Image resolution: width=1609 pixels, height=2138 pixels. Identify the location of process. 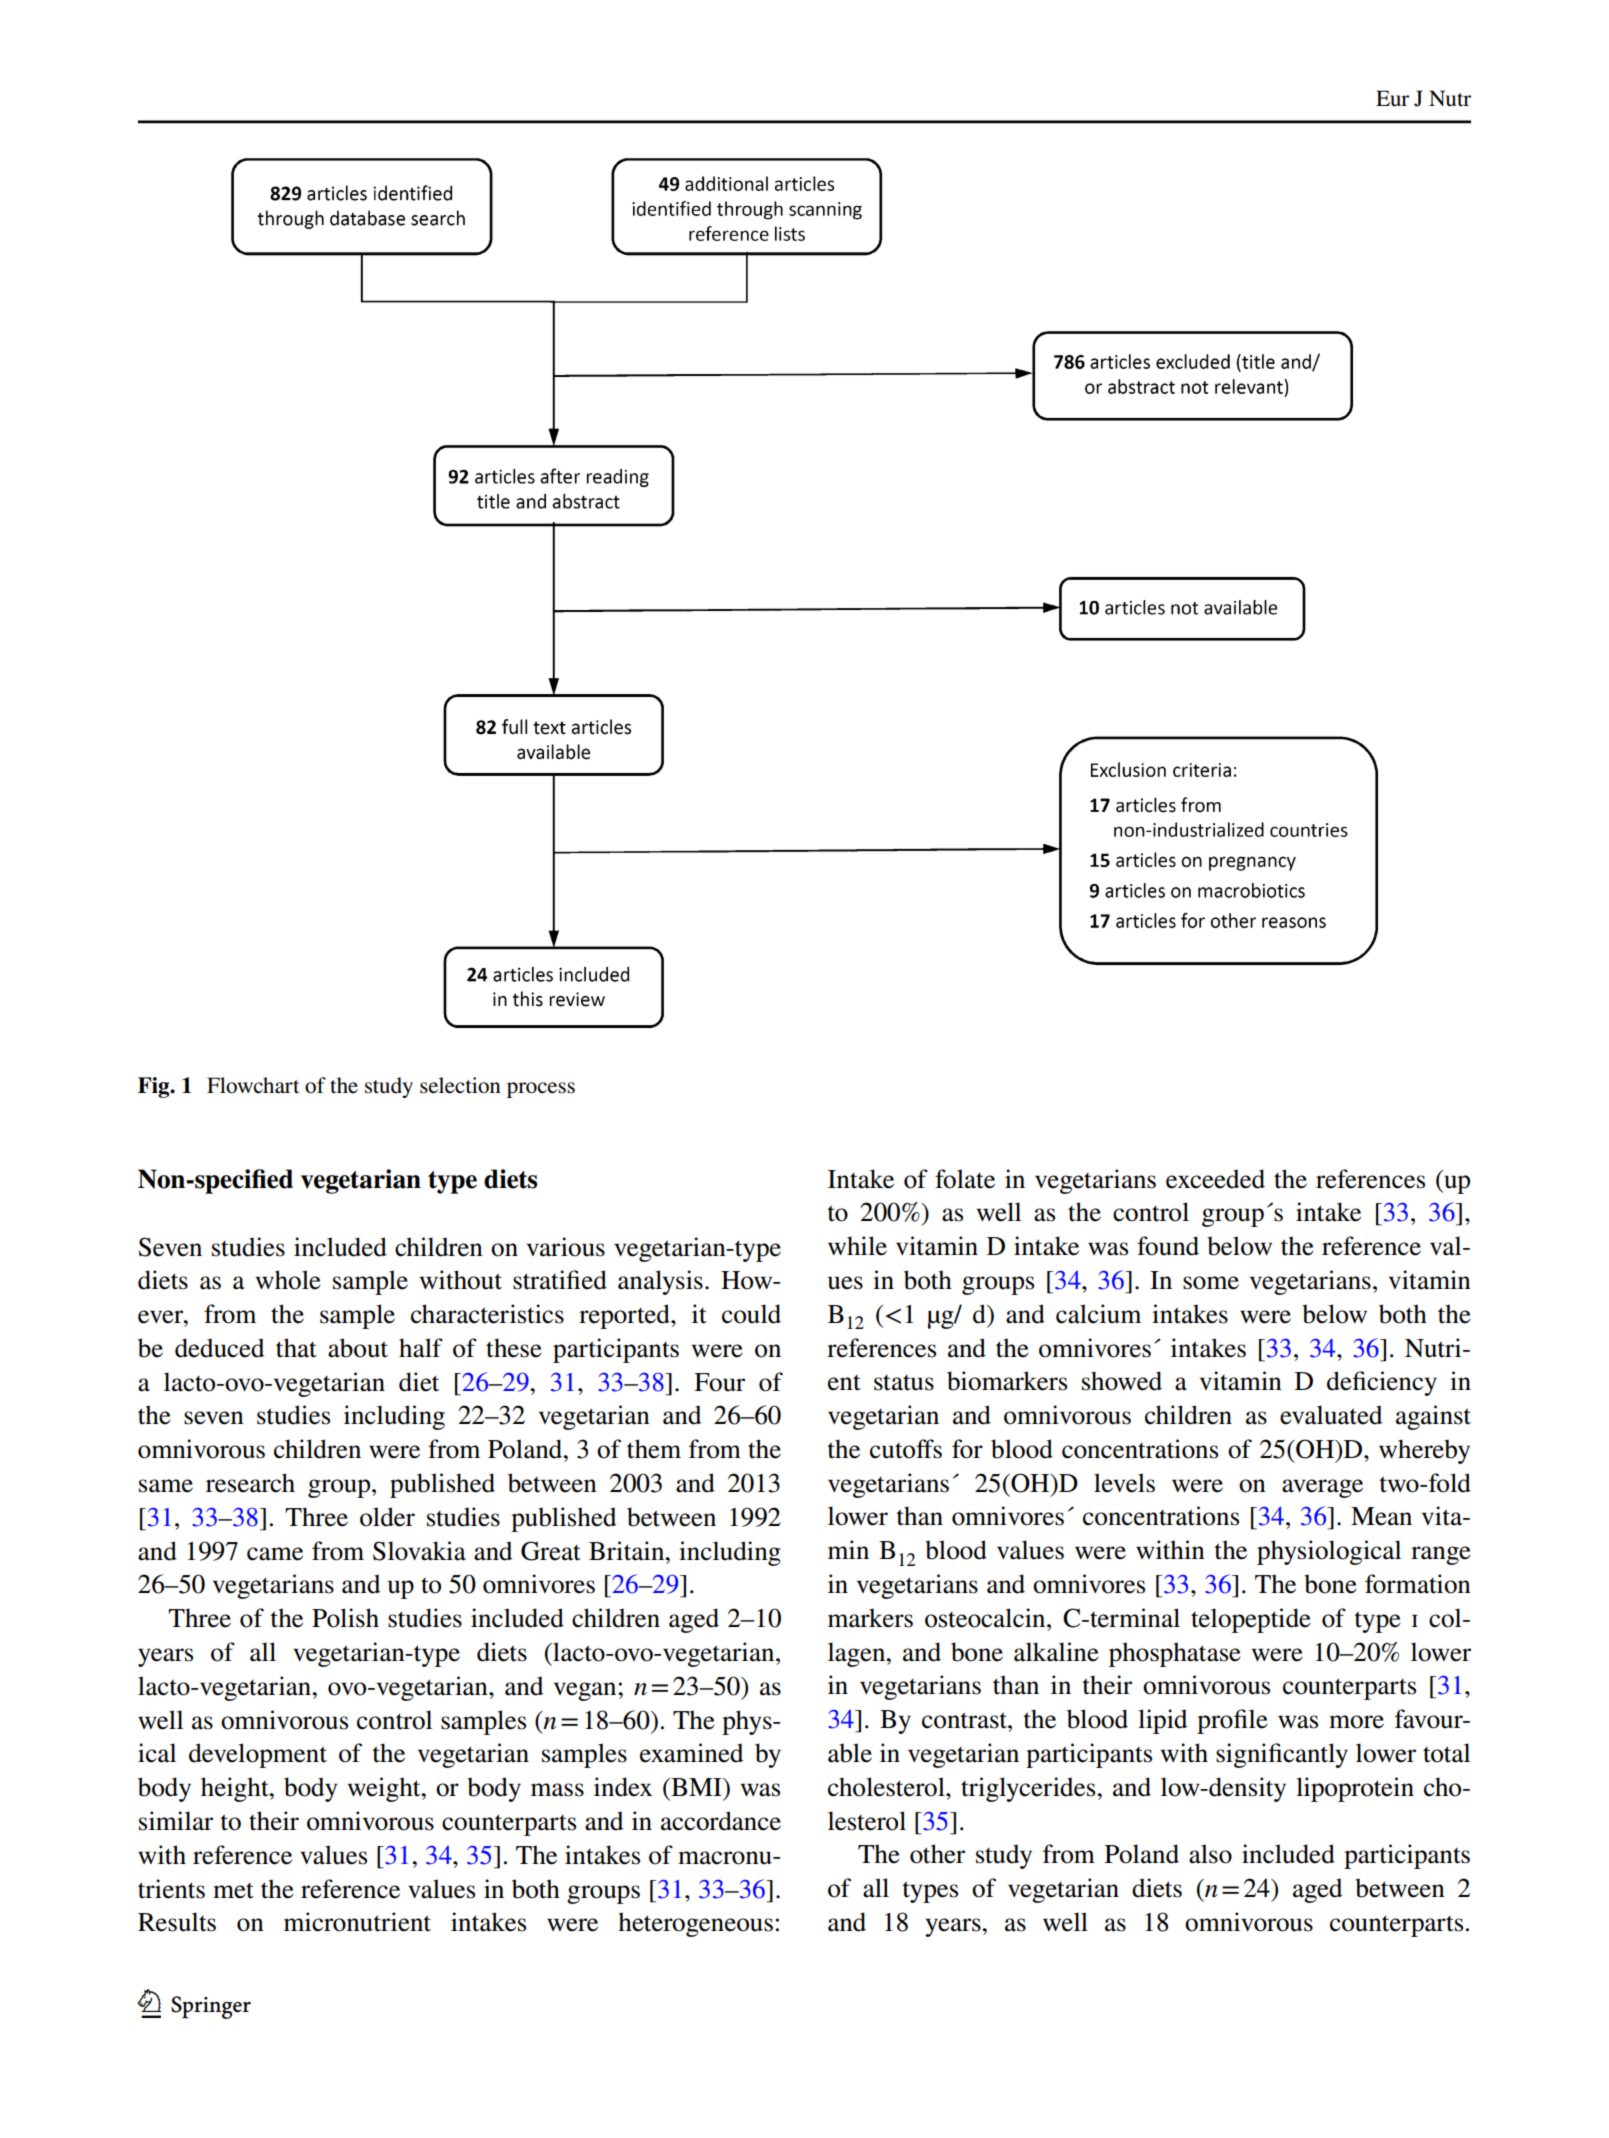
(541, 1090).
